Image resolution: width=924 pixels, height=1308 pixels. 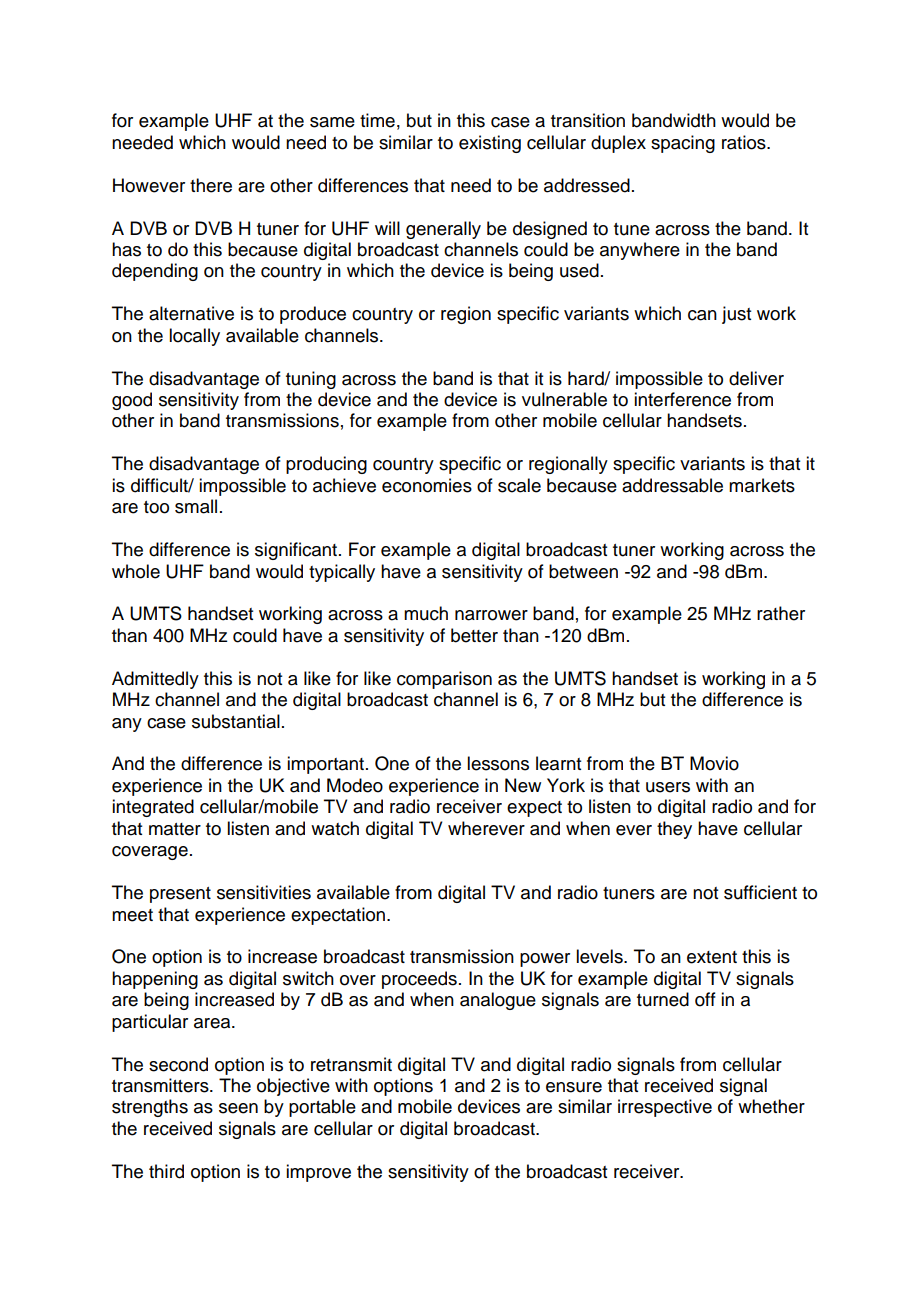 I want to click on existing, so click(x=490, y=144).
